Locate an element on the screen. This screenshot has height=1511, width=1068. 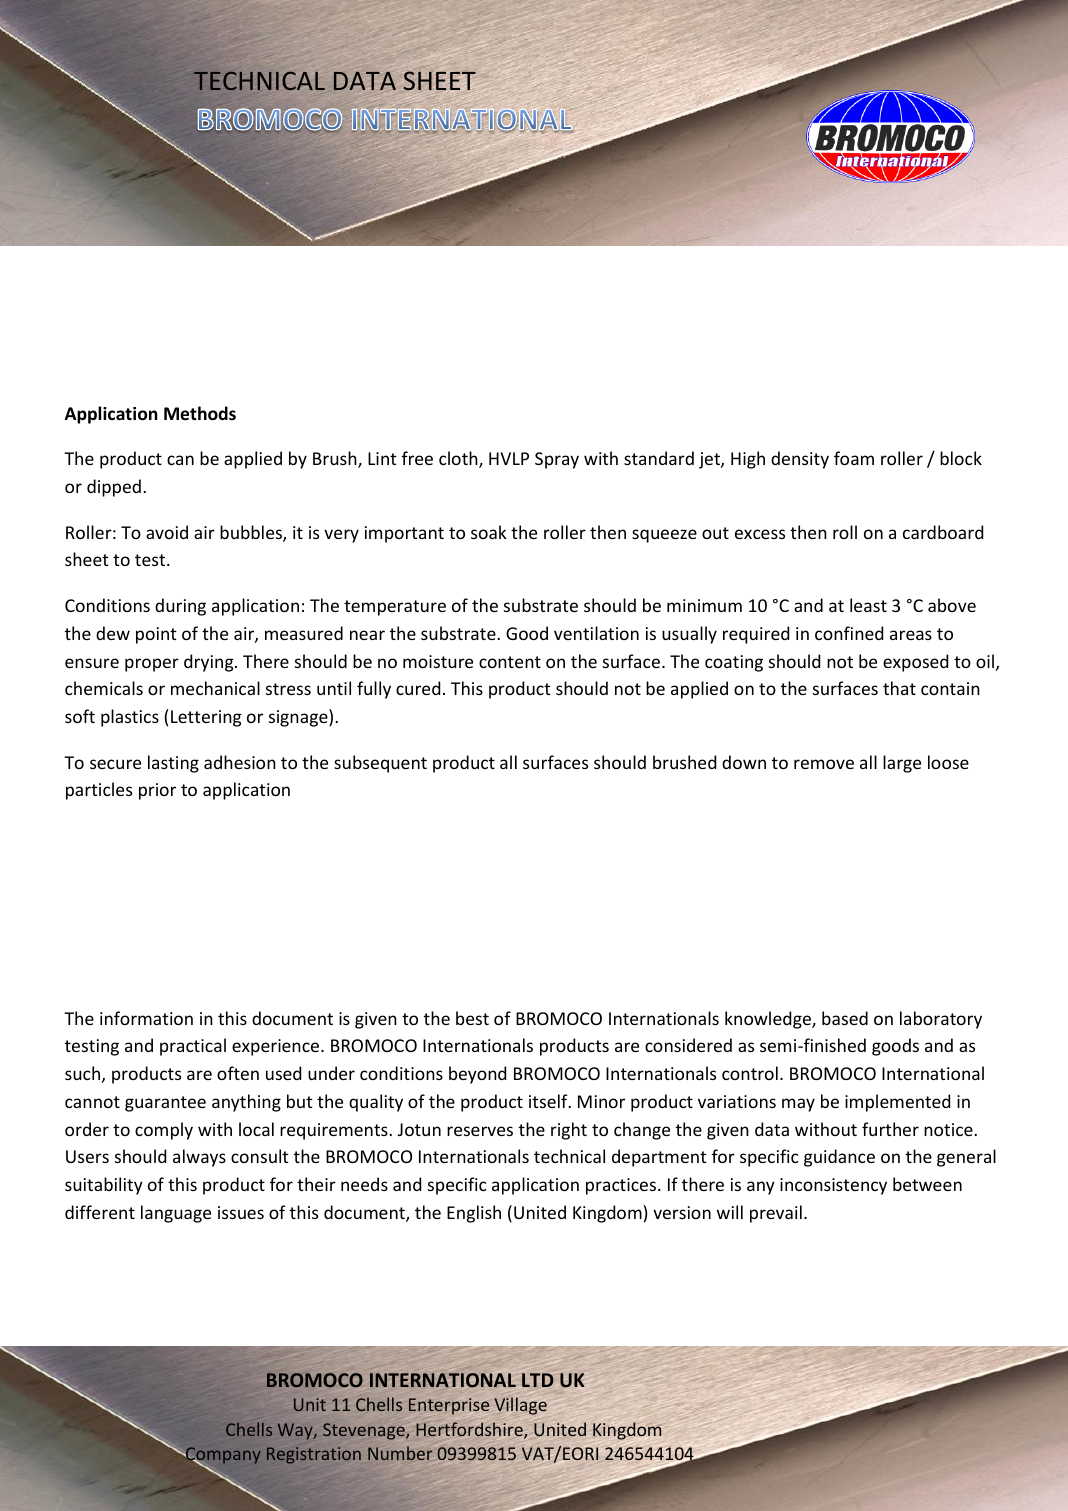
foam is located at coordinates (854, 458).
